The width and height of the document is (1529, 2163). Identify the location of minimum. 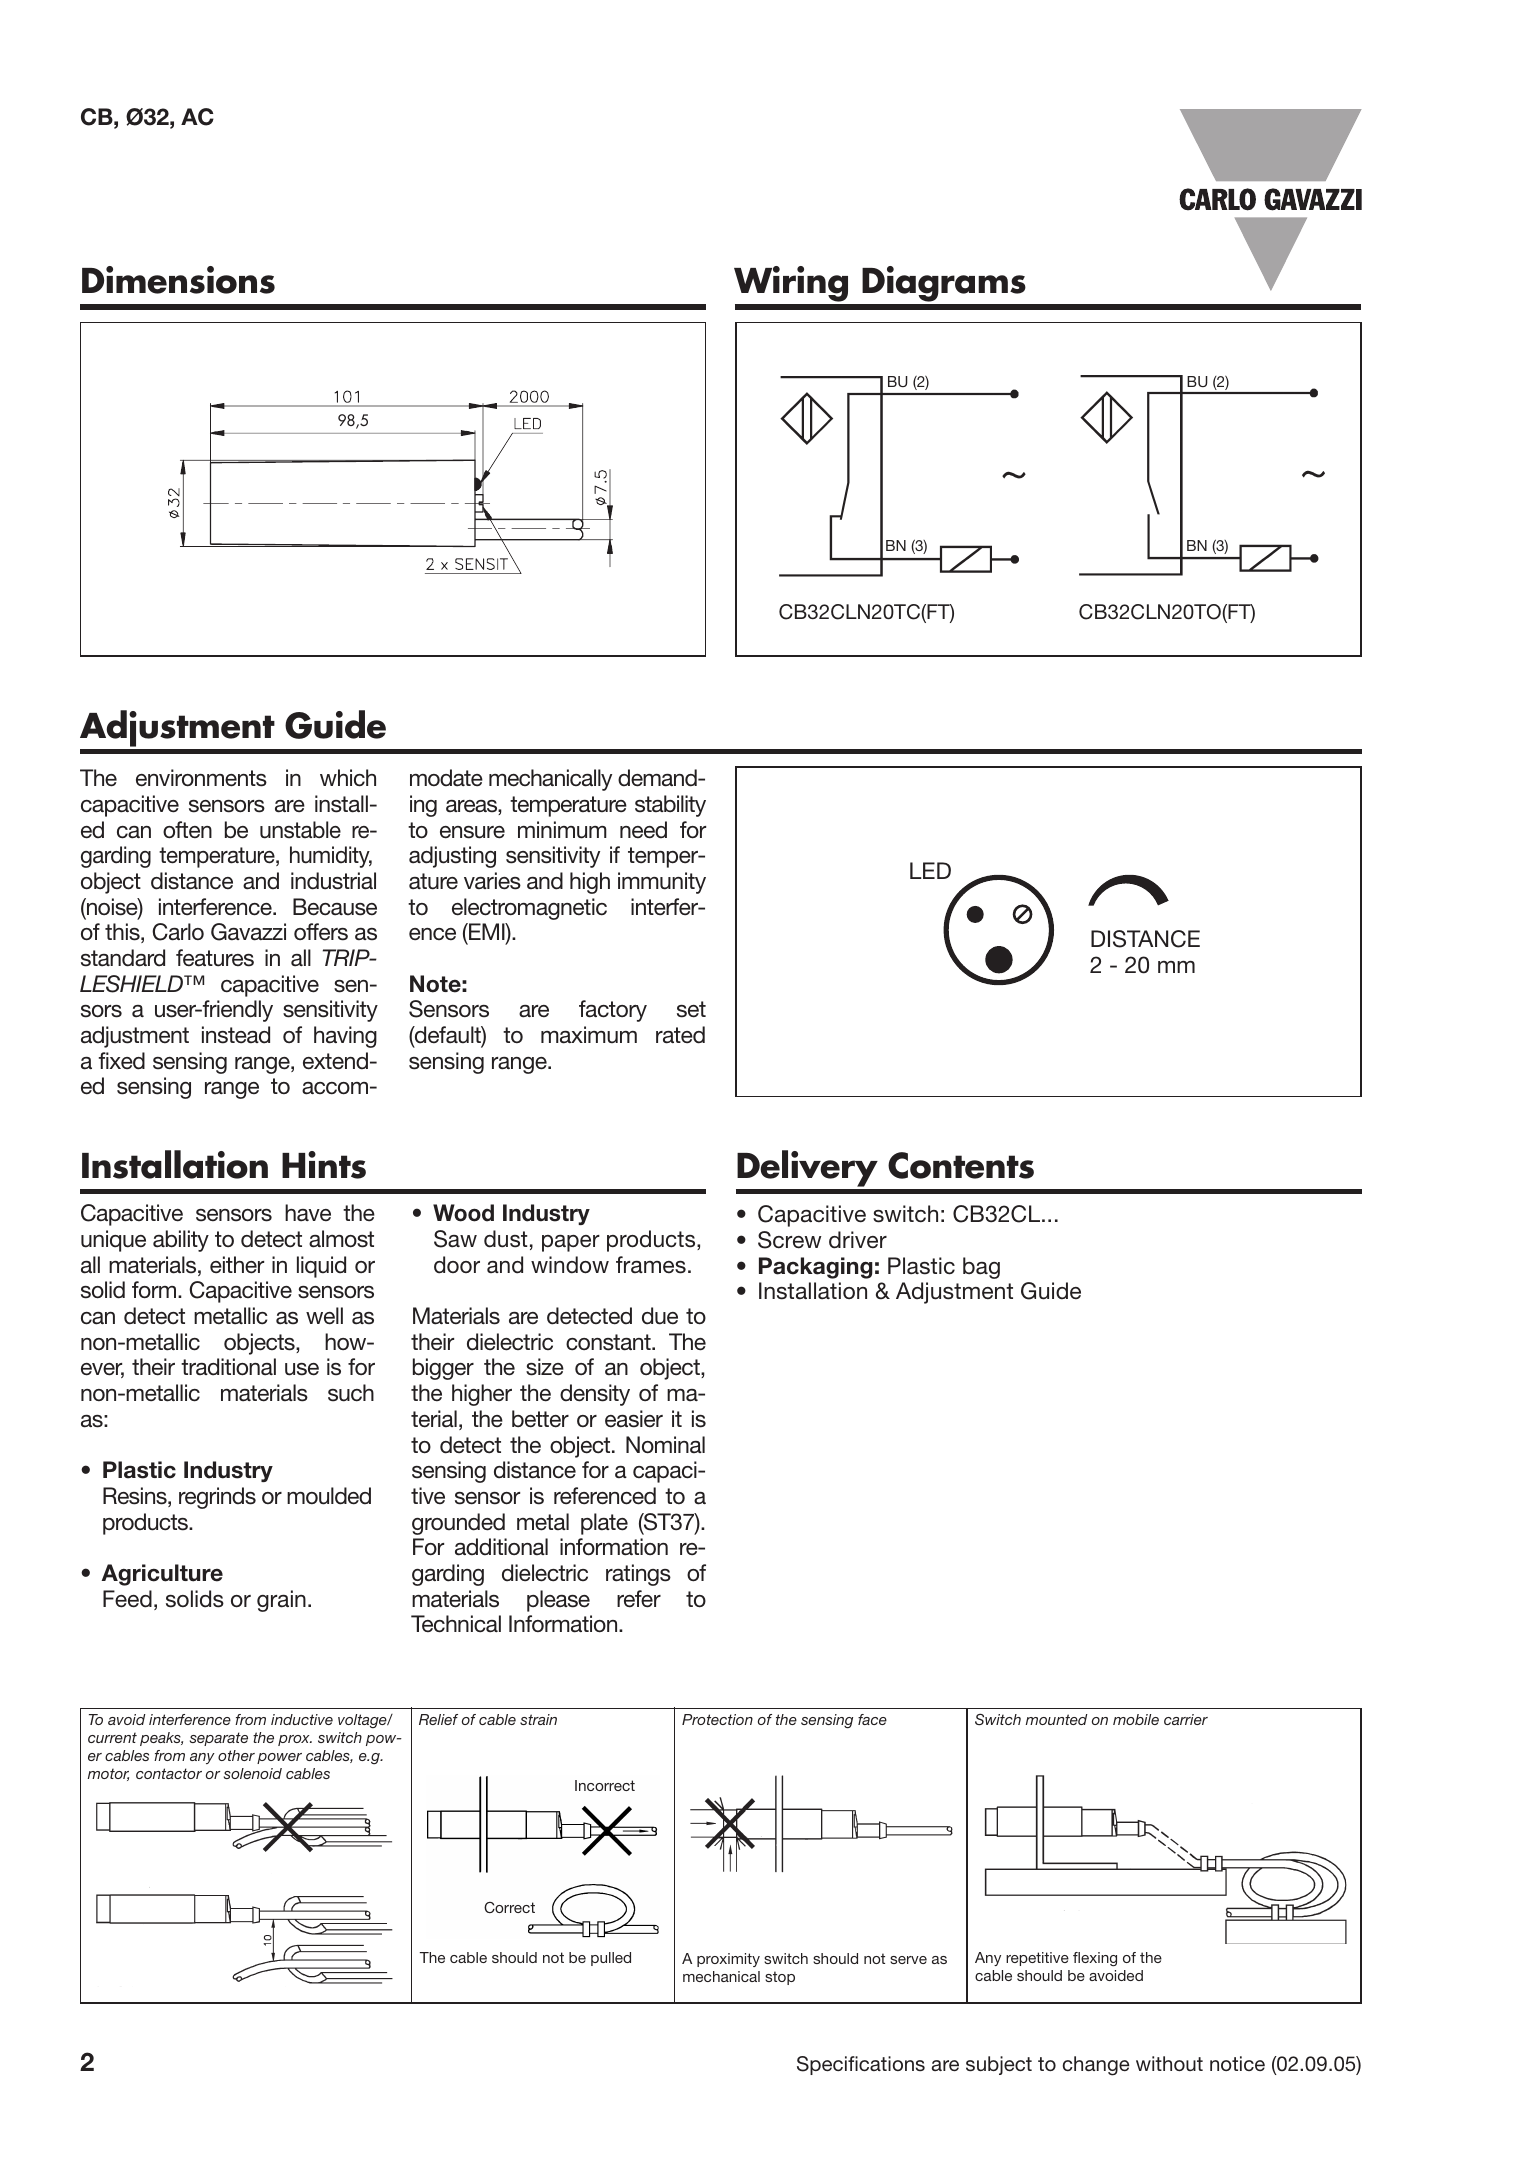
(562, 830).
